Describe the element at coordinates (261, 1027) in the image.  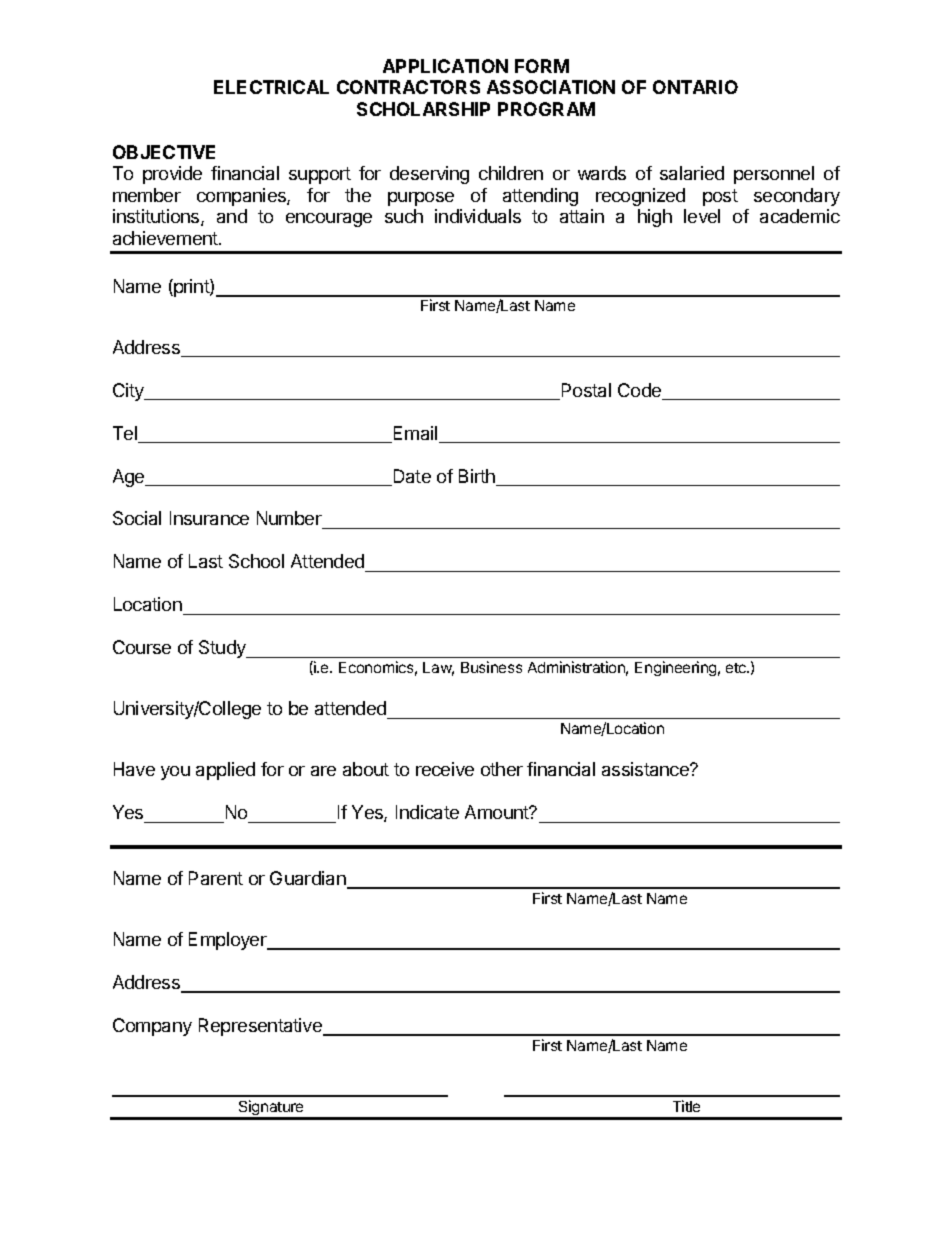
I see `Representative` at that location.
